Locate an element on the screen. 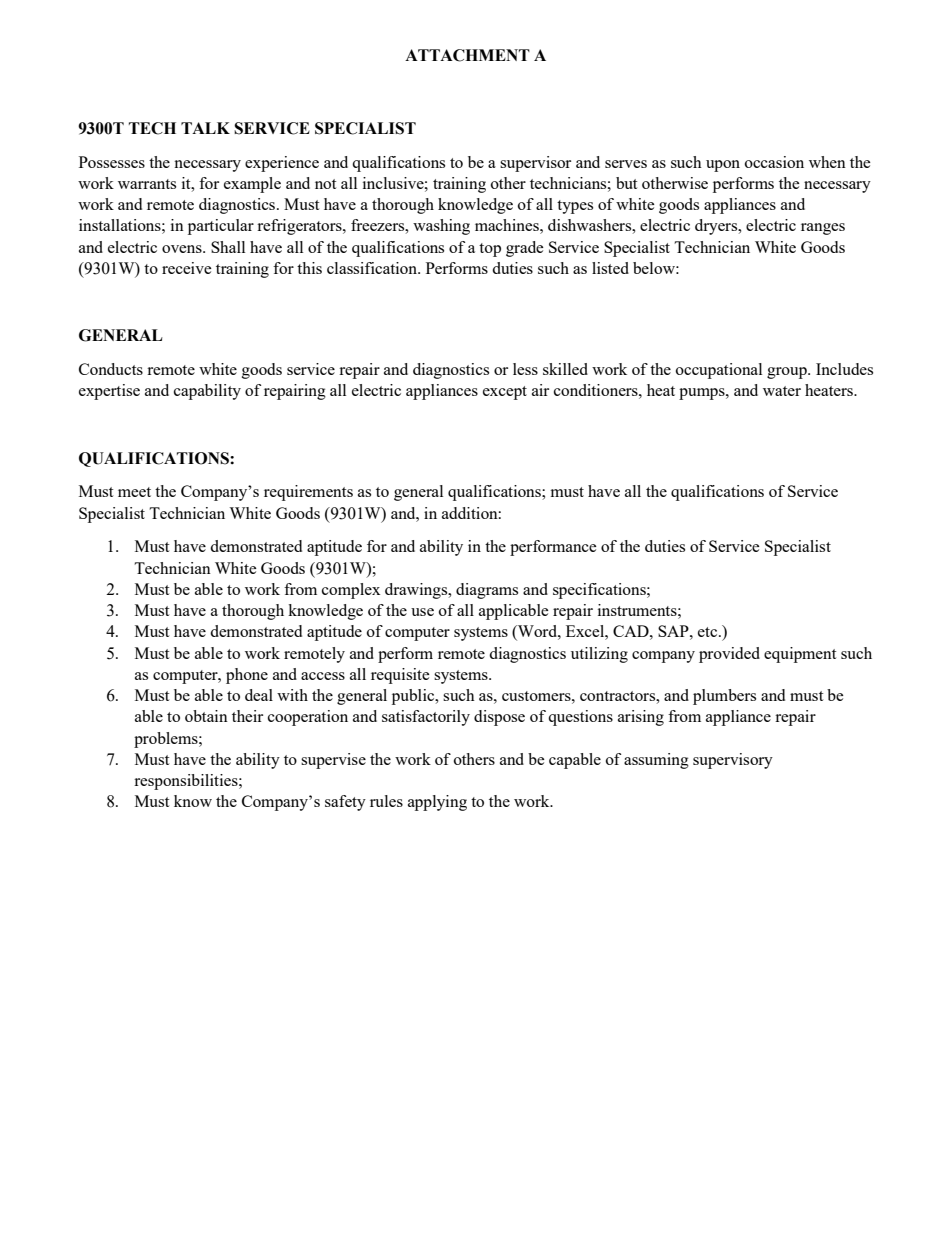  occasion is located at coordinates (774, 162).
